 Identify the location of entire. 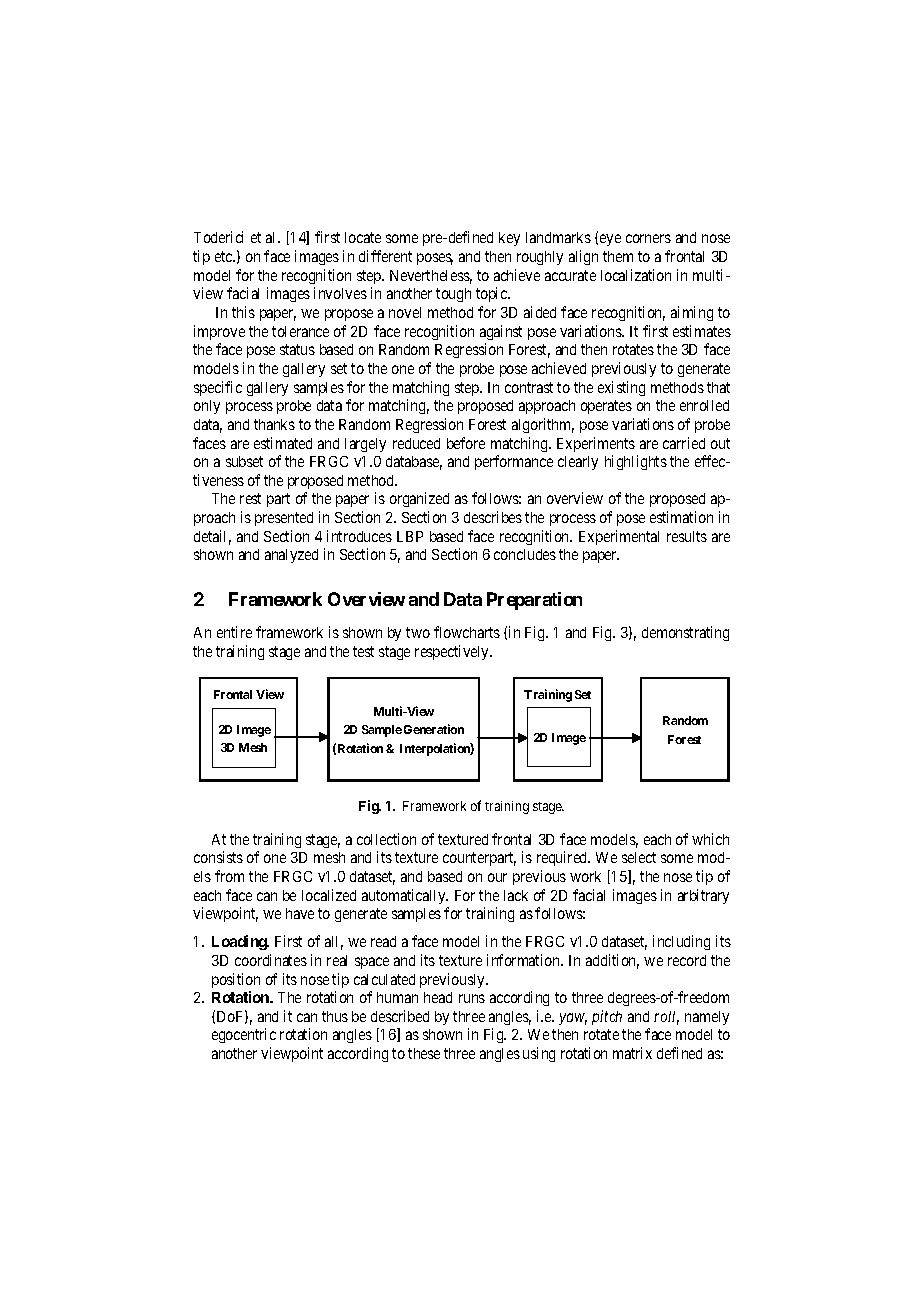
(234, 632).
